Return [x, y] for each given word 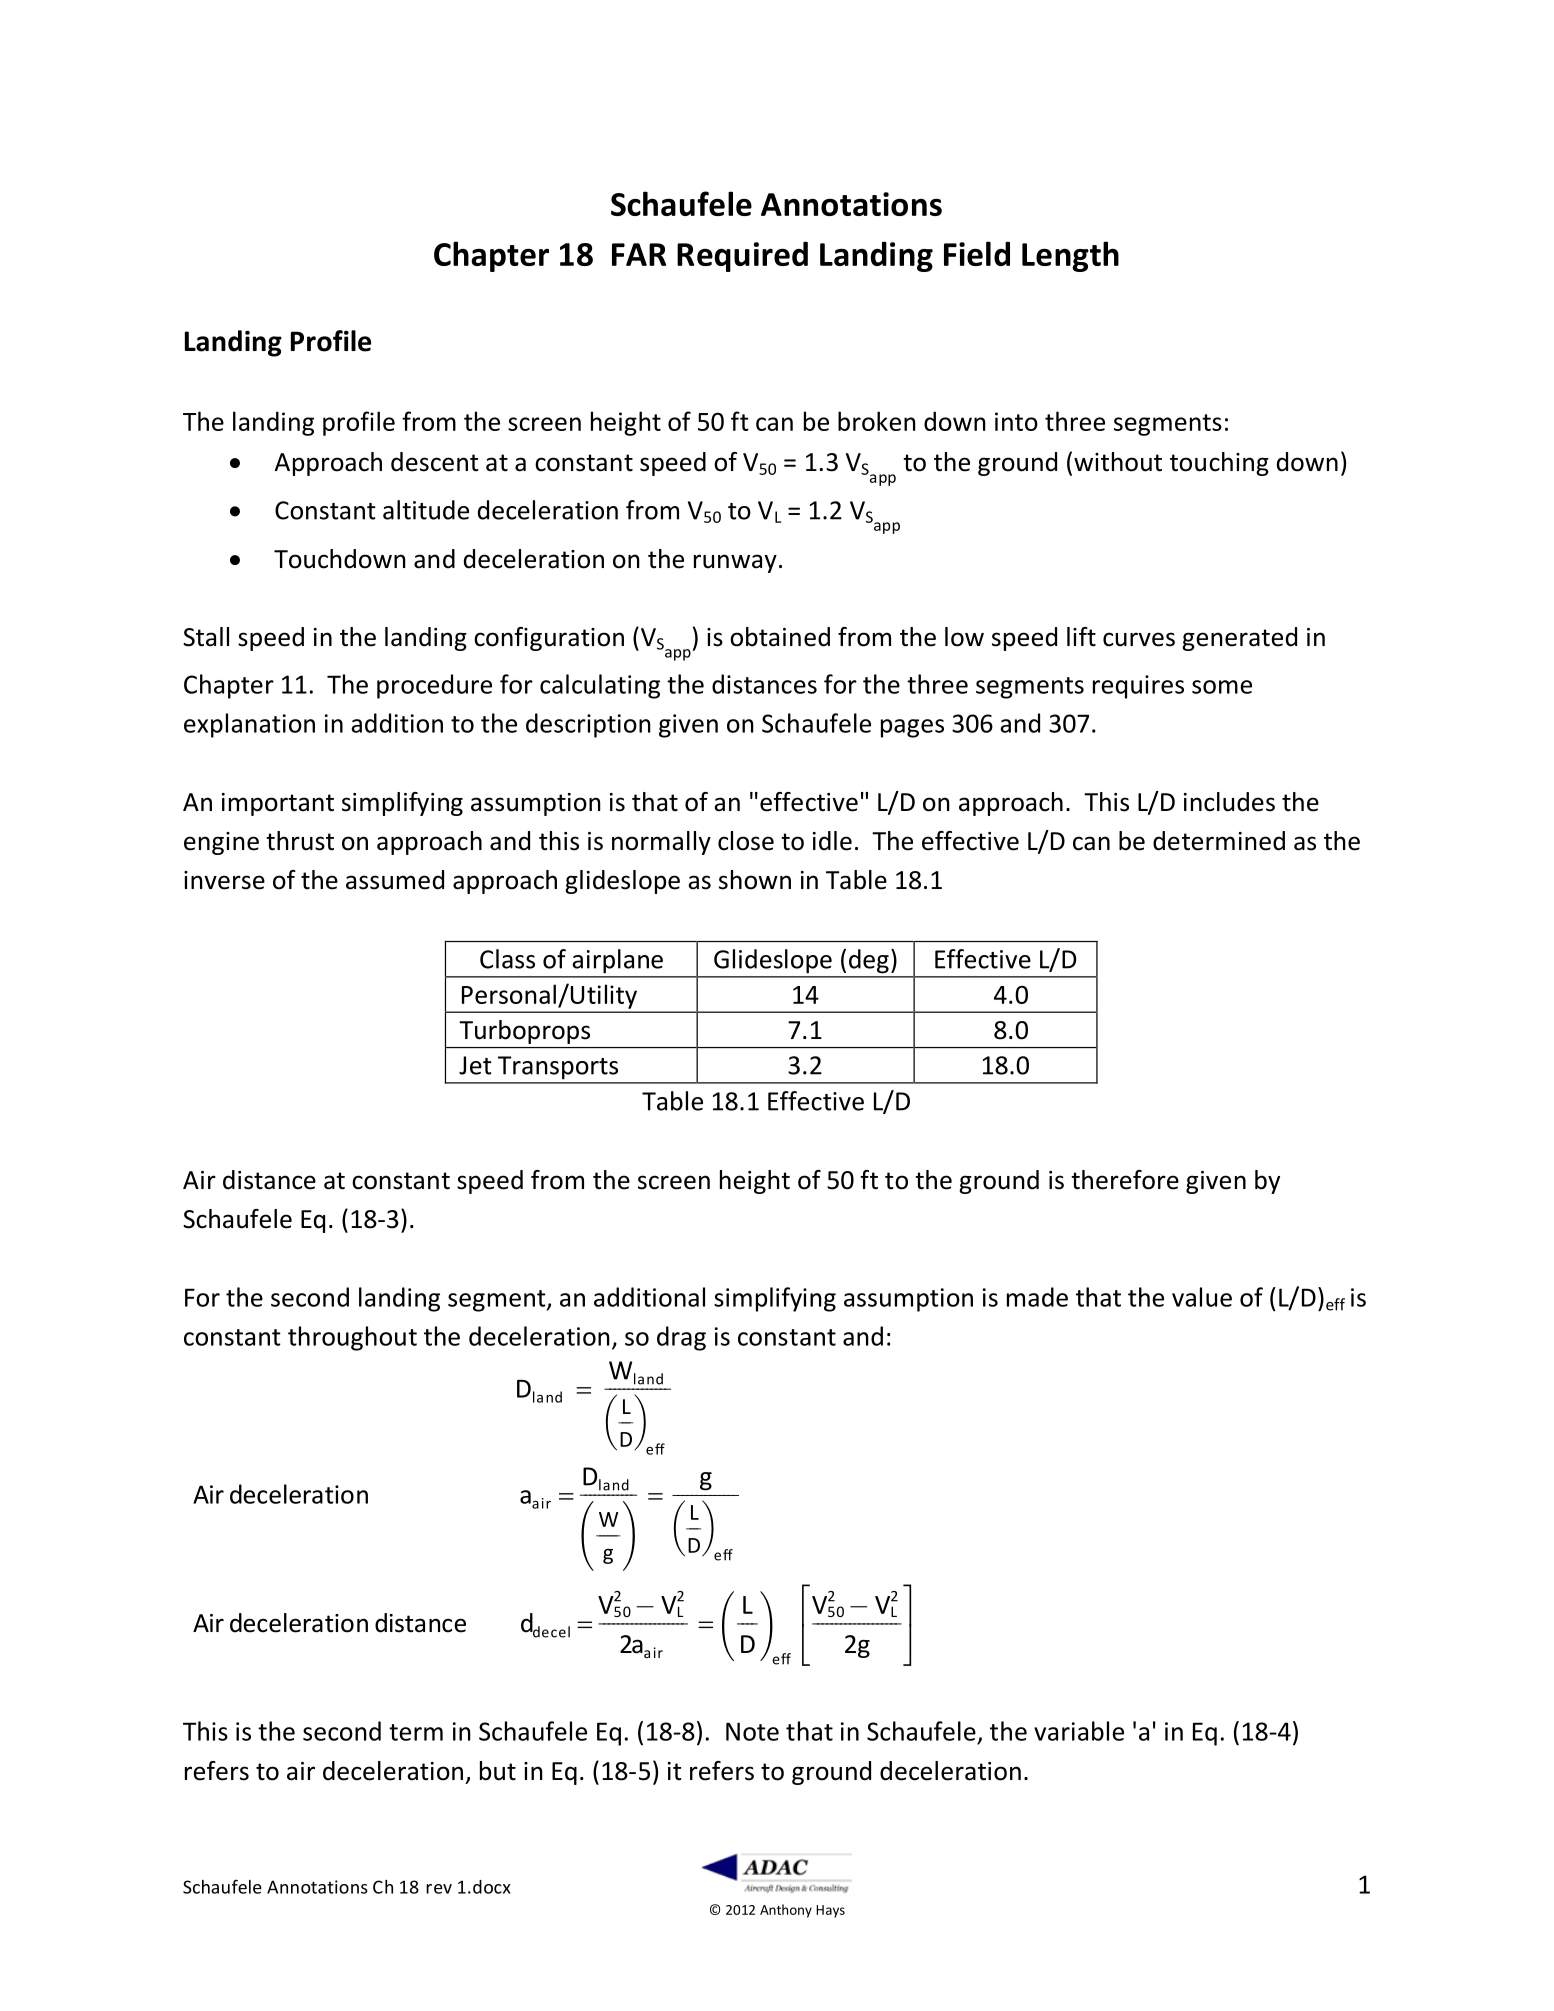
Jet [475, 1065]
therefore [1125, 1180]
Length [1070, 256]
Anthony [786, 1911]
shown [755, 880]
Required [742, 256]
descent [435, 462]
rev [439, 1889]
